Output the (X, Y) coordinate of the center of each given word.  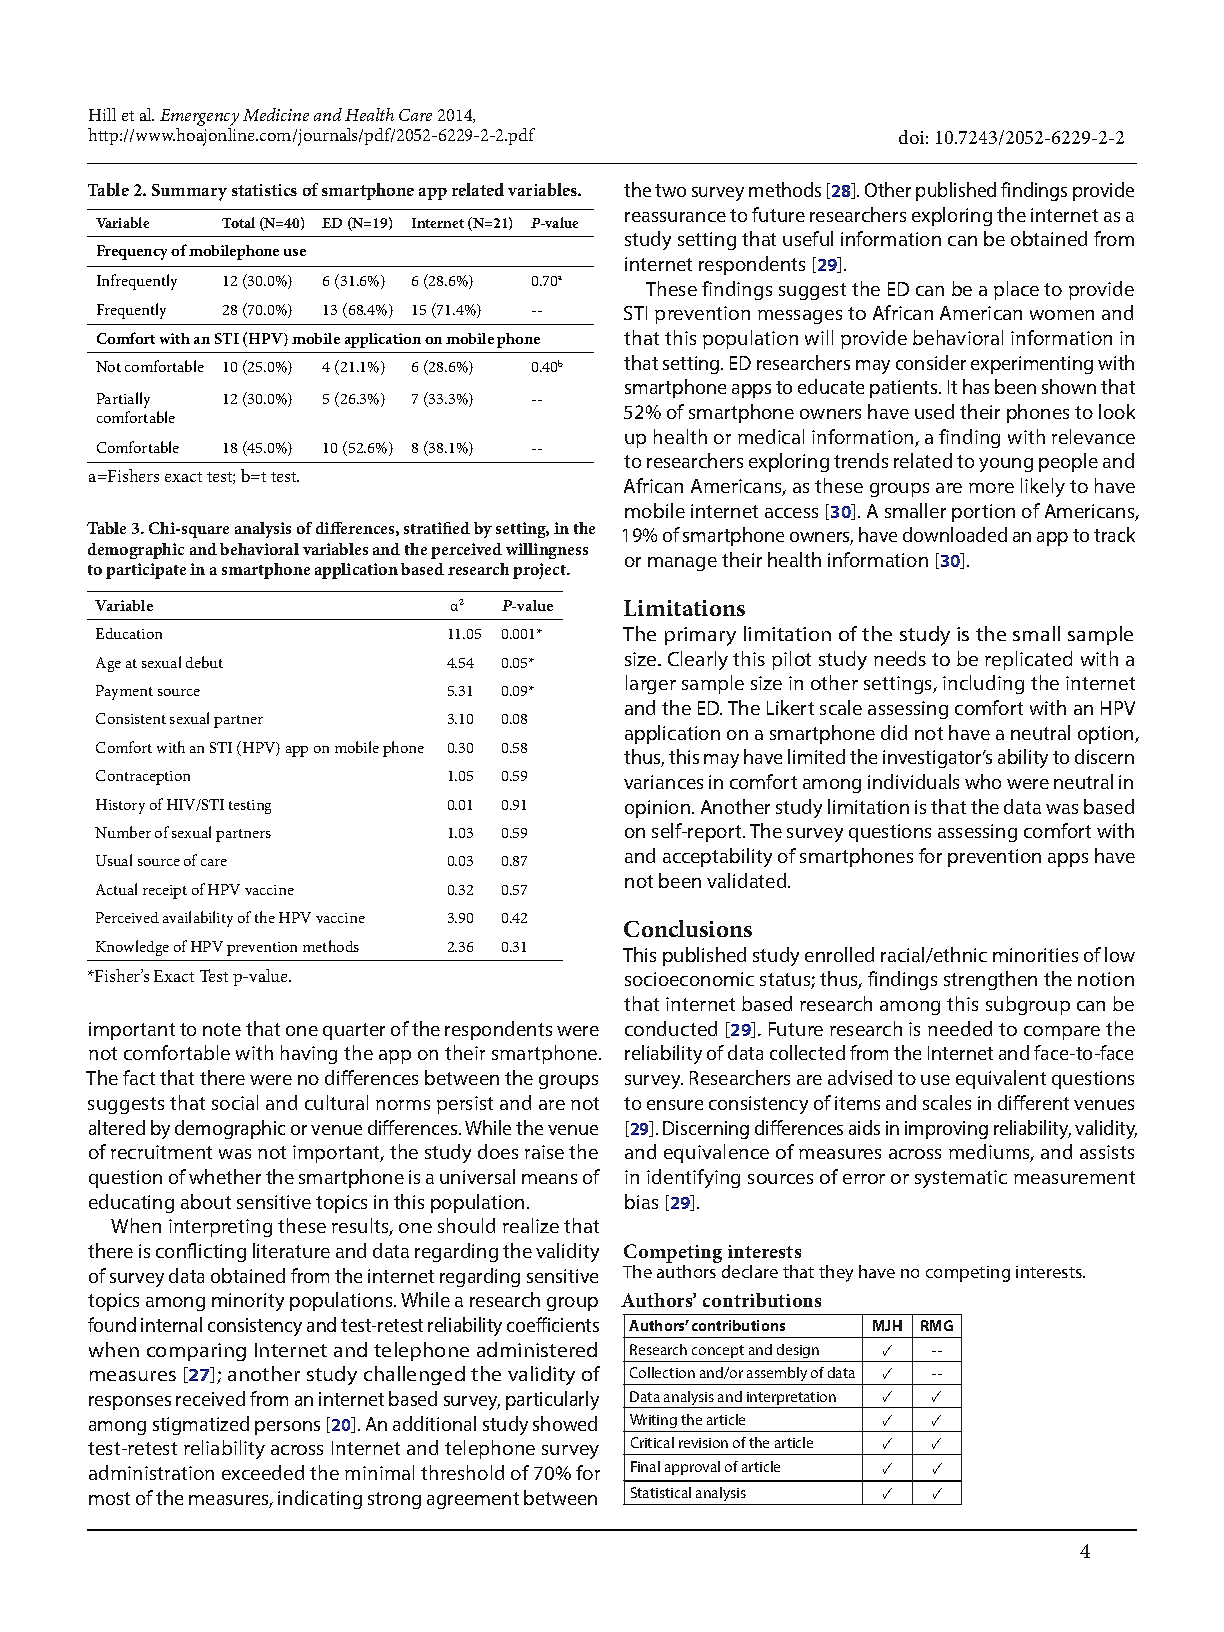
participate (146, 571)
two (670, 190)
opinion (659, 809)
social (235, 1102)
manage (682, 564)
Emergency (199, 117)
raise (544, 1152)
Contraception (143, 777)
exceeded (263, 1472)
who (983, 781)
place (1016, 290)
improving (946, 1130)
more (991, 488)
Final (645, 1466)
